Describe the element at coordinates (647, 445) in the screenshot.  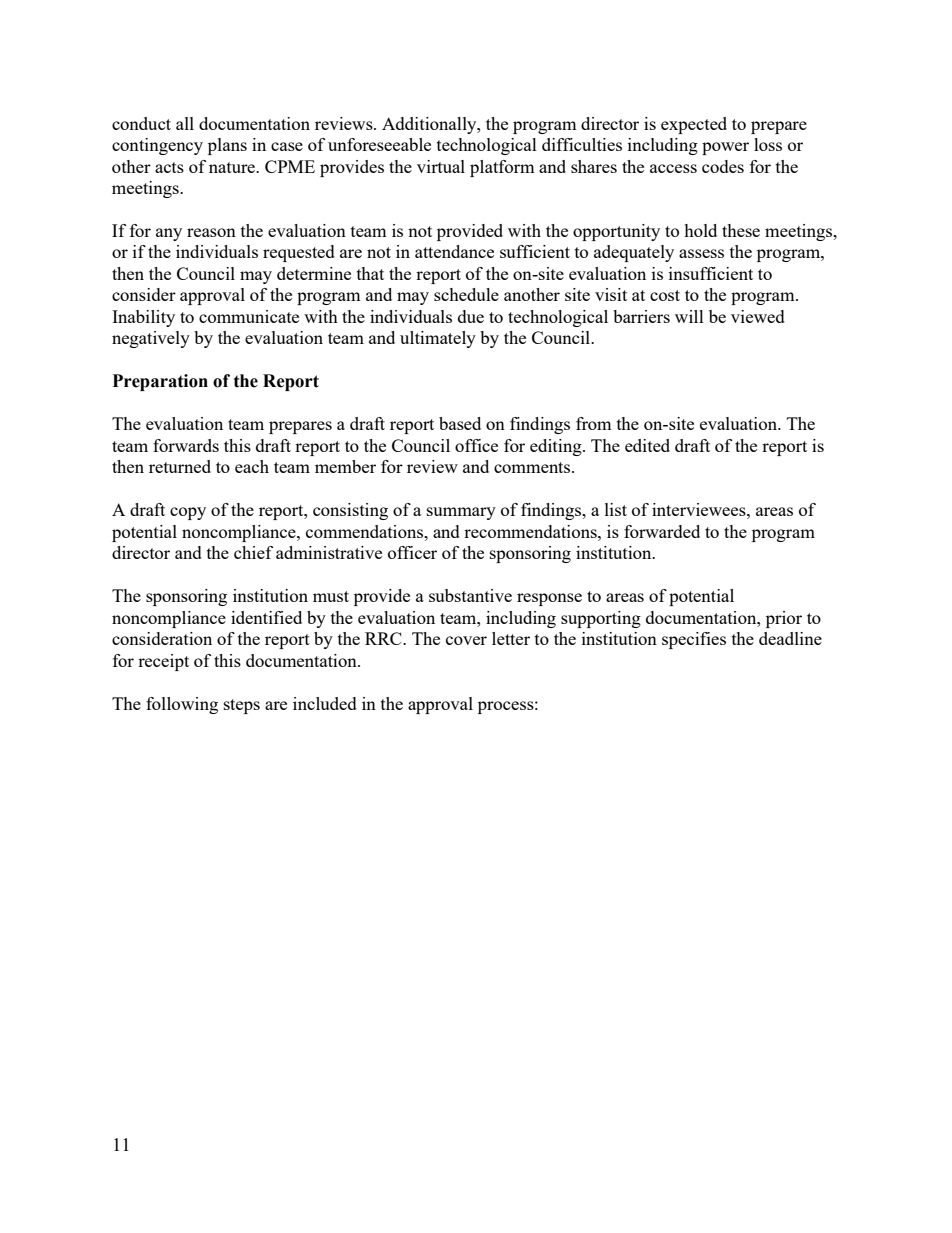
I see `edited` at that location.
